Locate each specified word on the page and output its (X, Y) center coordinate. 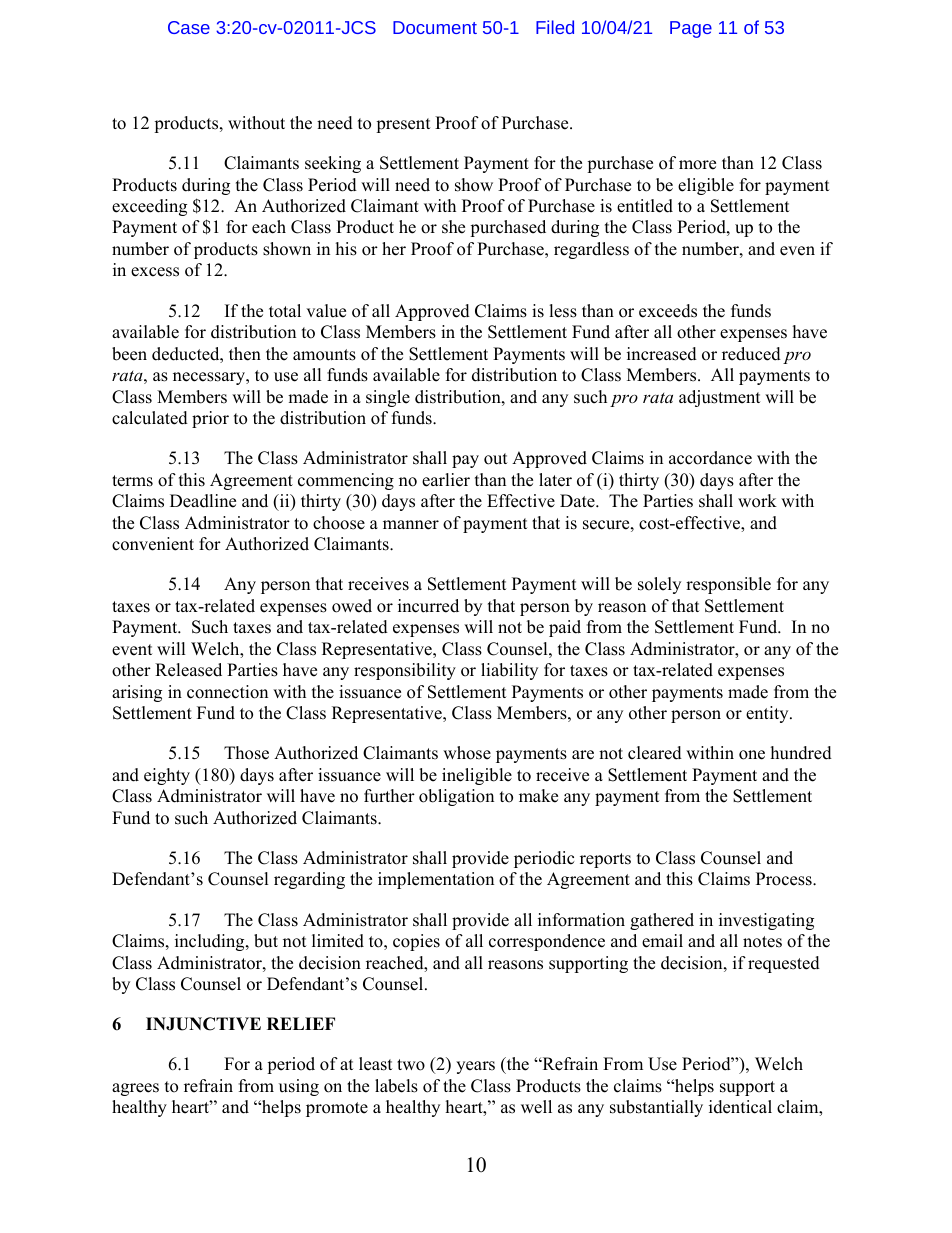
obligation (456, 797)
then (245, 354)
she (453, 227)
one (752, 755)
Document (435, 27)
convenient (153, 544)
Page (691, 29)
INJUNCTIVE (203, 1024)
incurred (428, 606)
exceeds (668, 311)
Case (189, 27)
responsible (728, 585)
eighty (167, 776)
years (475, 1067)
